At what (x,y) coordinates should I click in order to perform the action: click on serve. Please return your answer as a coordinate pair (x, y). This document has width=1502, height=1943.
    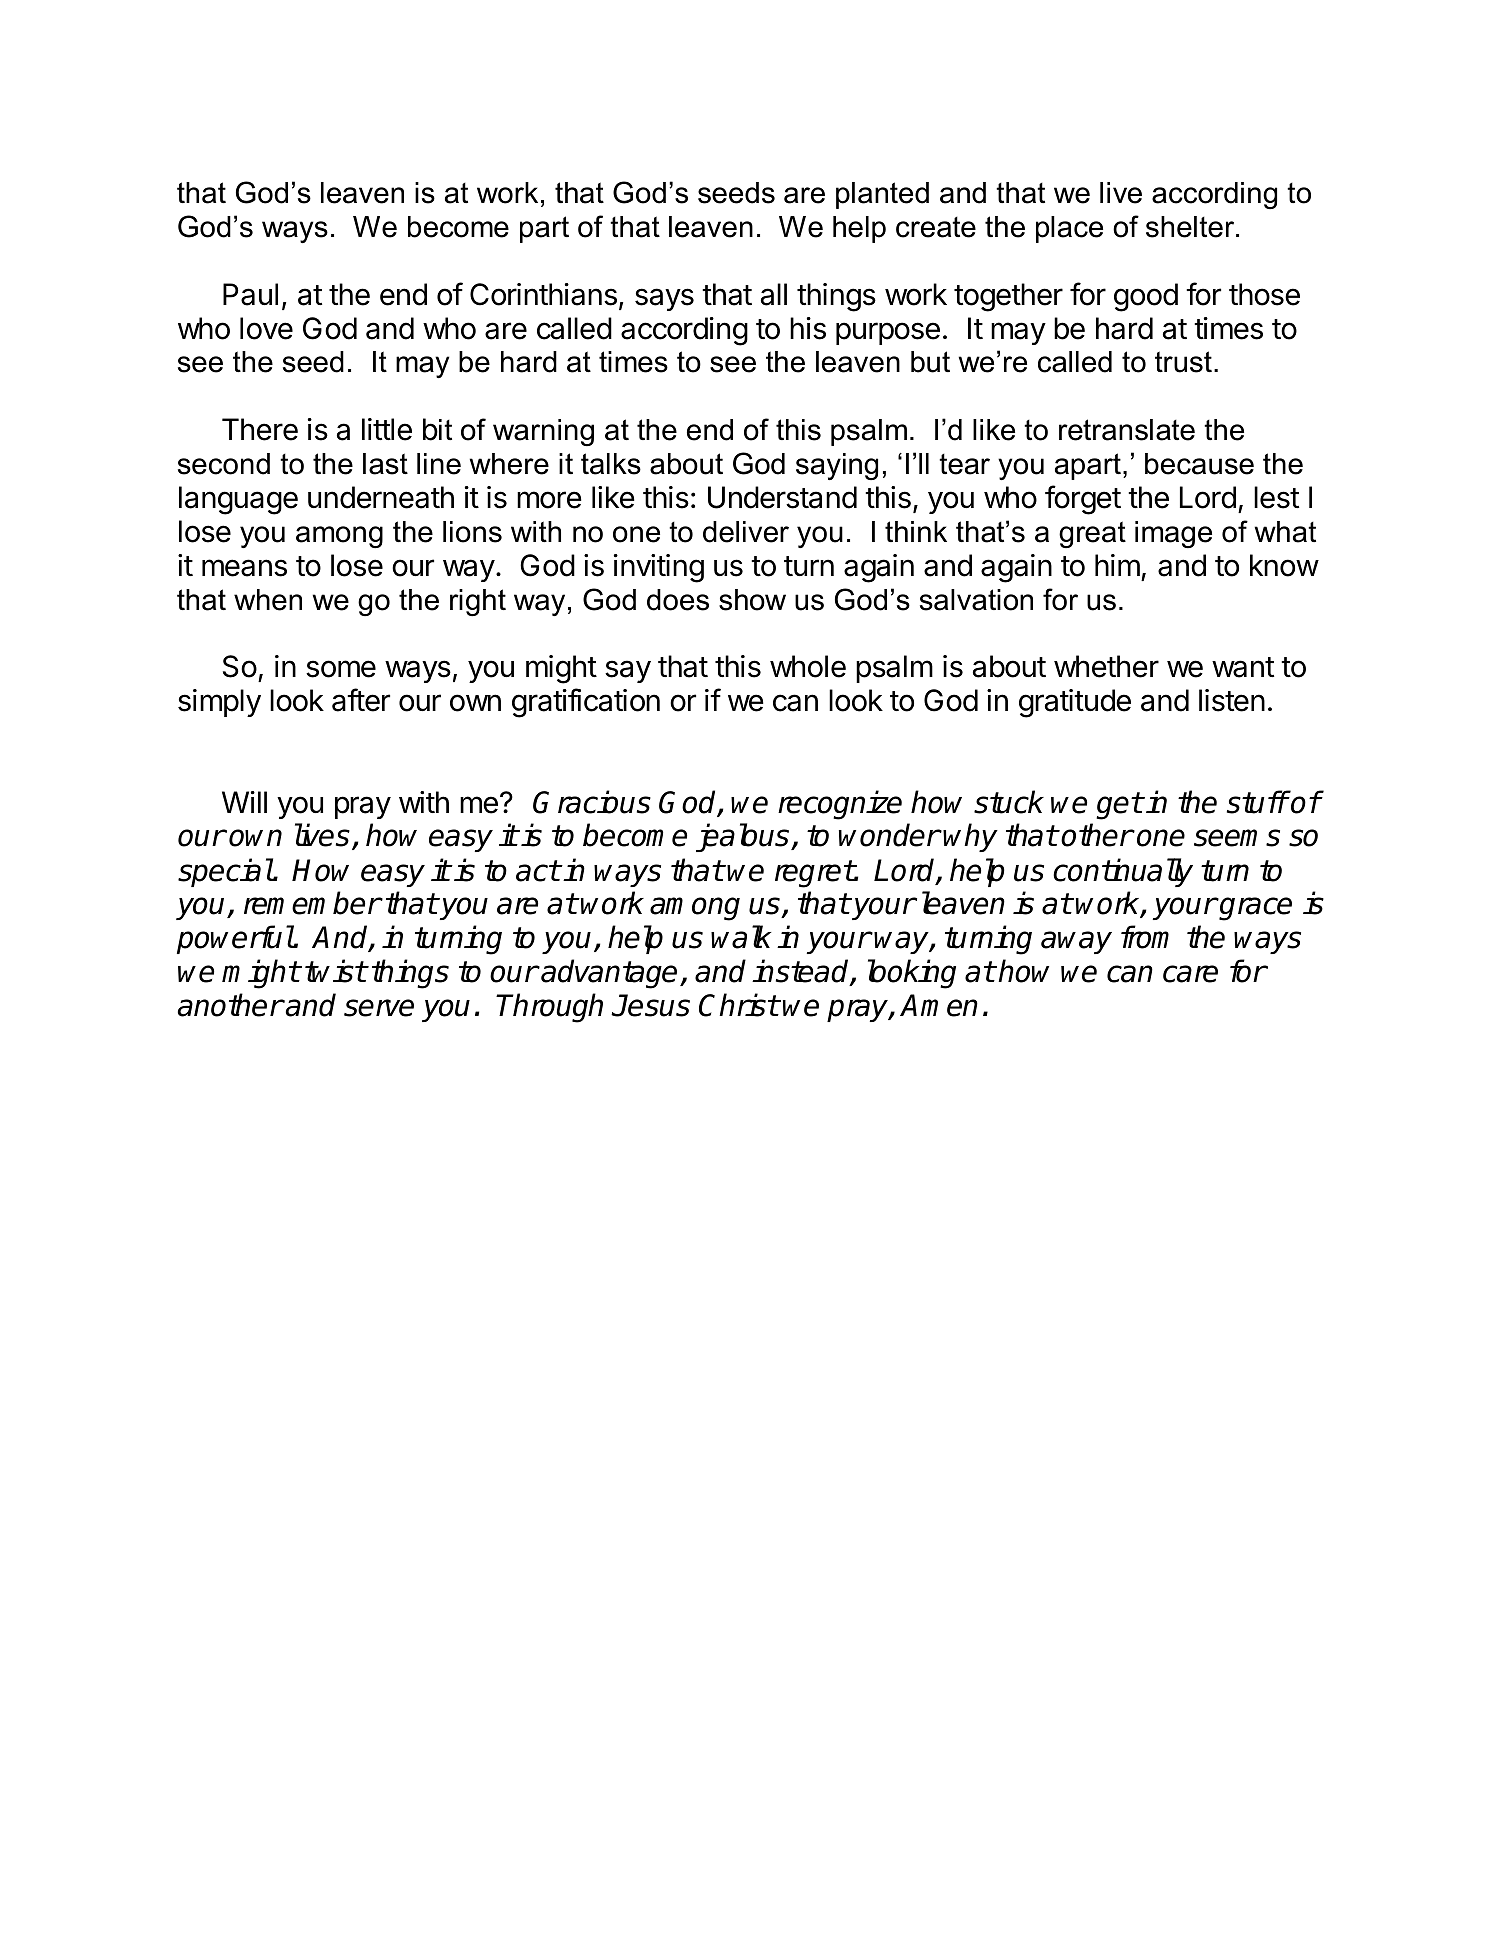
    Looking at the image, I should click on (379, 1008).
